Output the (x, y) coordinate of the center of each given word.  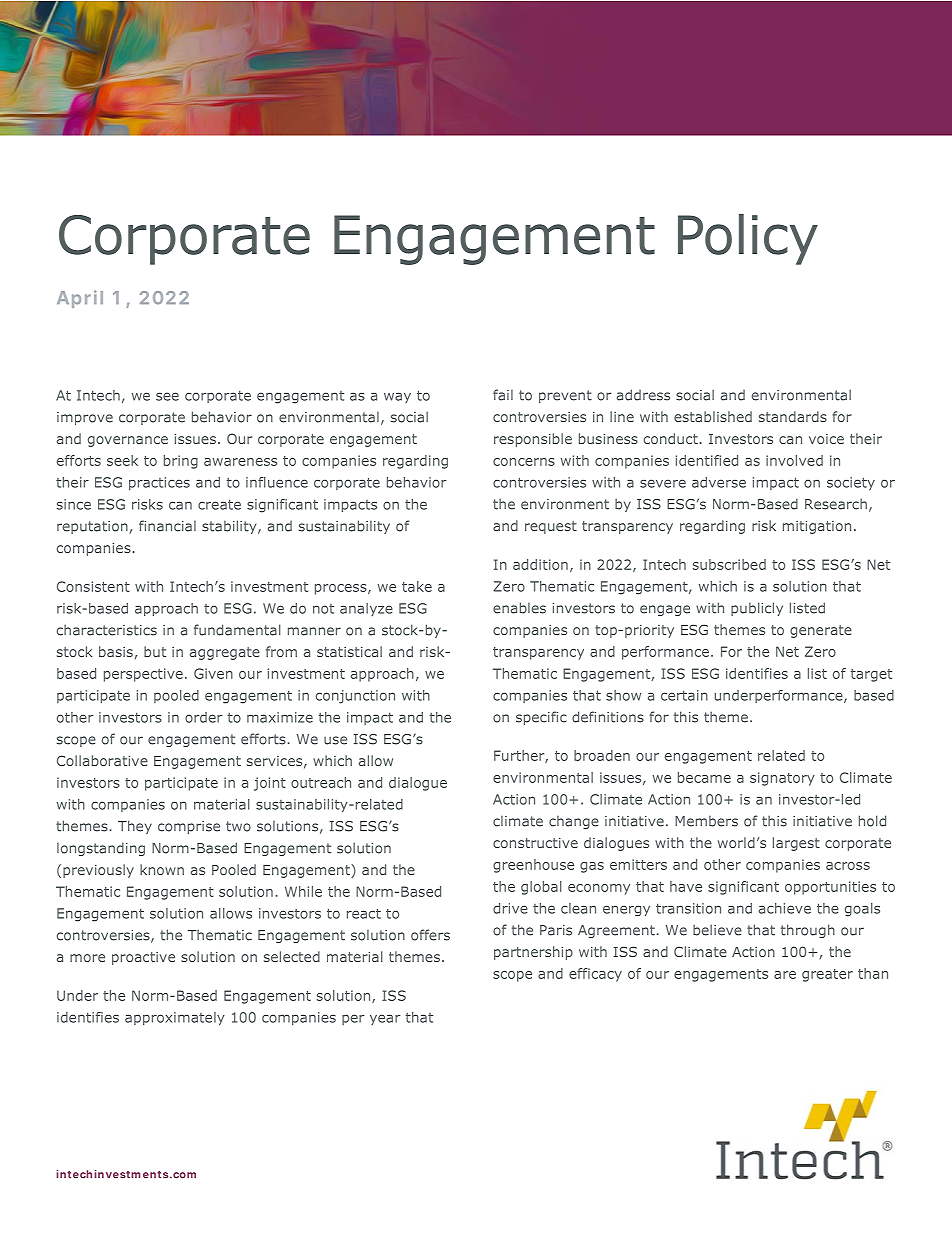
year (385, 1019)
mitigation (817, 527)
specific (541, 718)
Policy (748, 239)
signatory (782, 779)
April (80, 299)
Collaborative (102, 760)
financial (167, 526)
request (551, 527)
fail (503, 395)
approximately (175, 1019)
